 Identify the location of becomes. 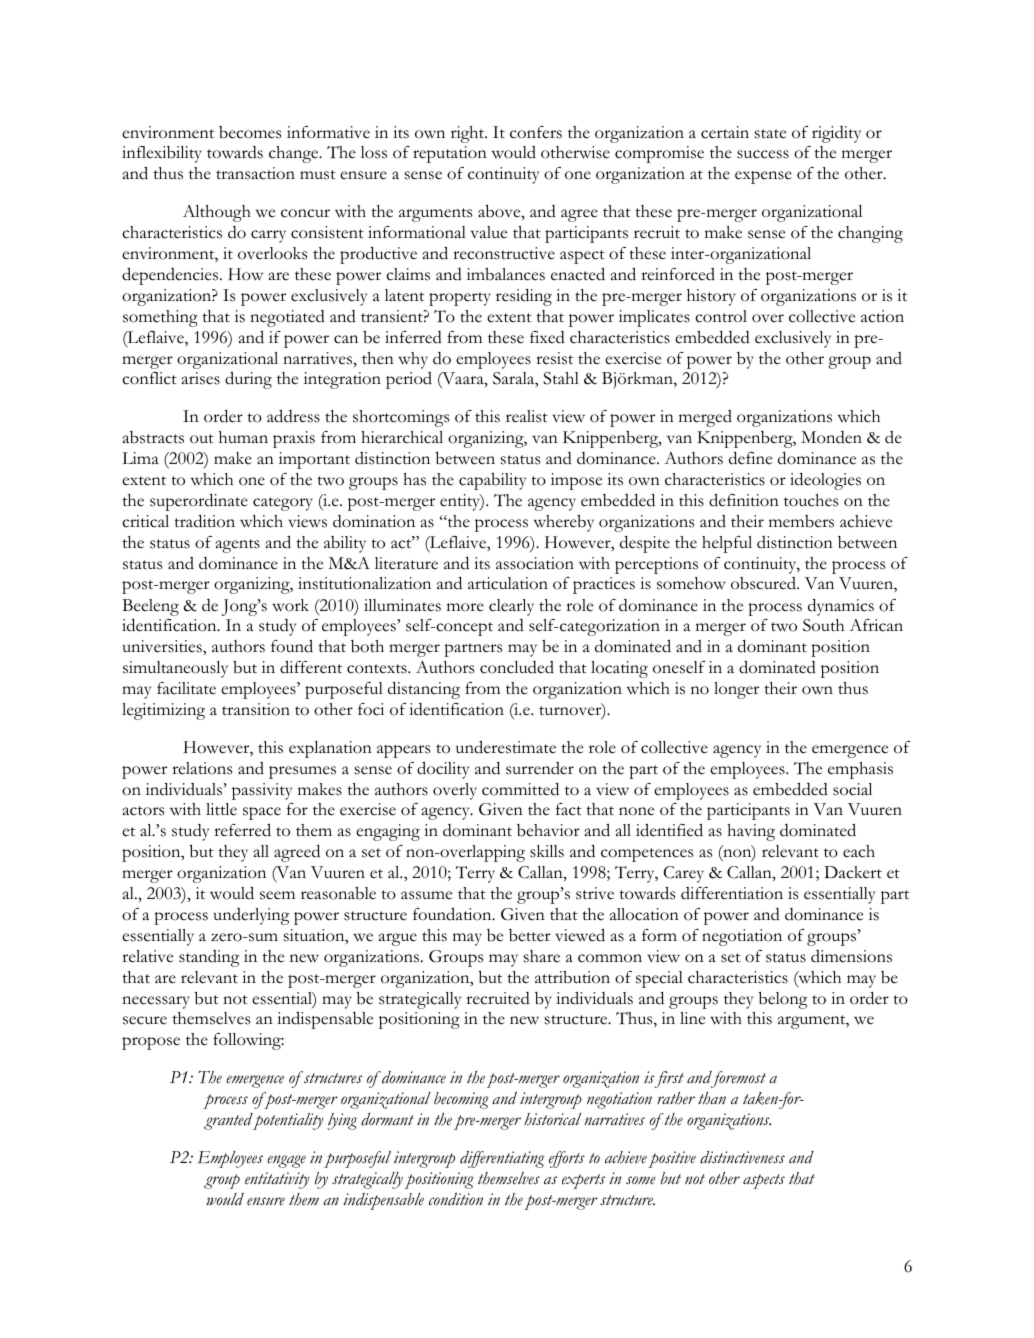
(250, 132).
